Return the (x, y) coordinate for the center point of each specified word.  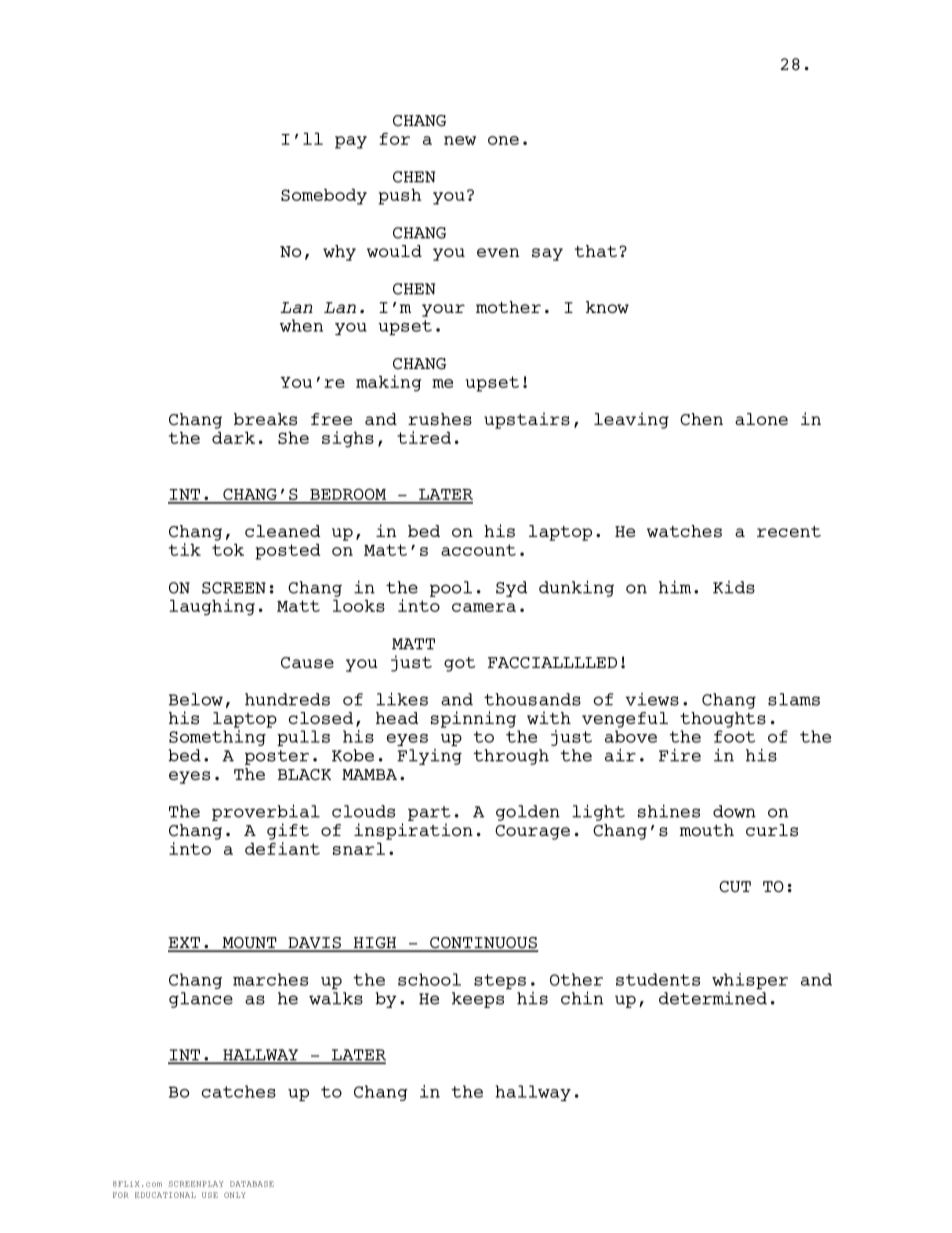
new (460, 140)
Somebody (324, 196)
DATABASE (252, 1184)
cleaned (283, 531)
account (478, 550)
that (596, 251)
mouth (707, 830)
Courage (532, 832)
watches (684, 531)
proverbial (266, 812)
